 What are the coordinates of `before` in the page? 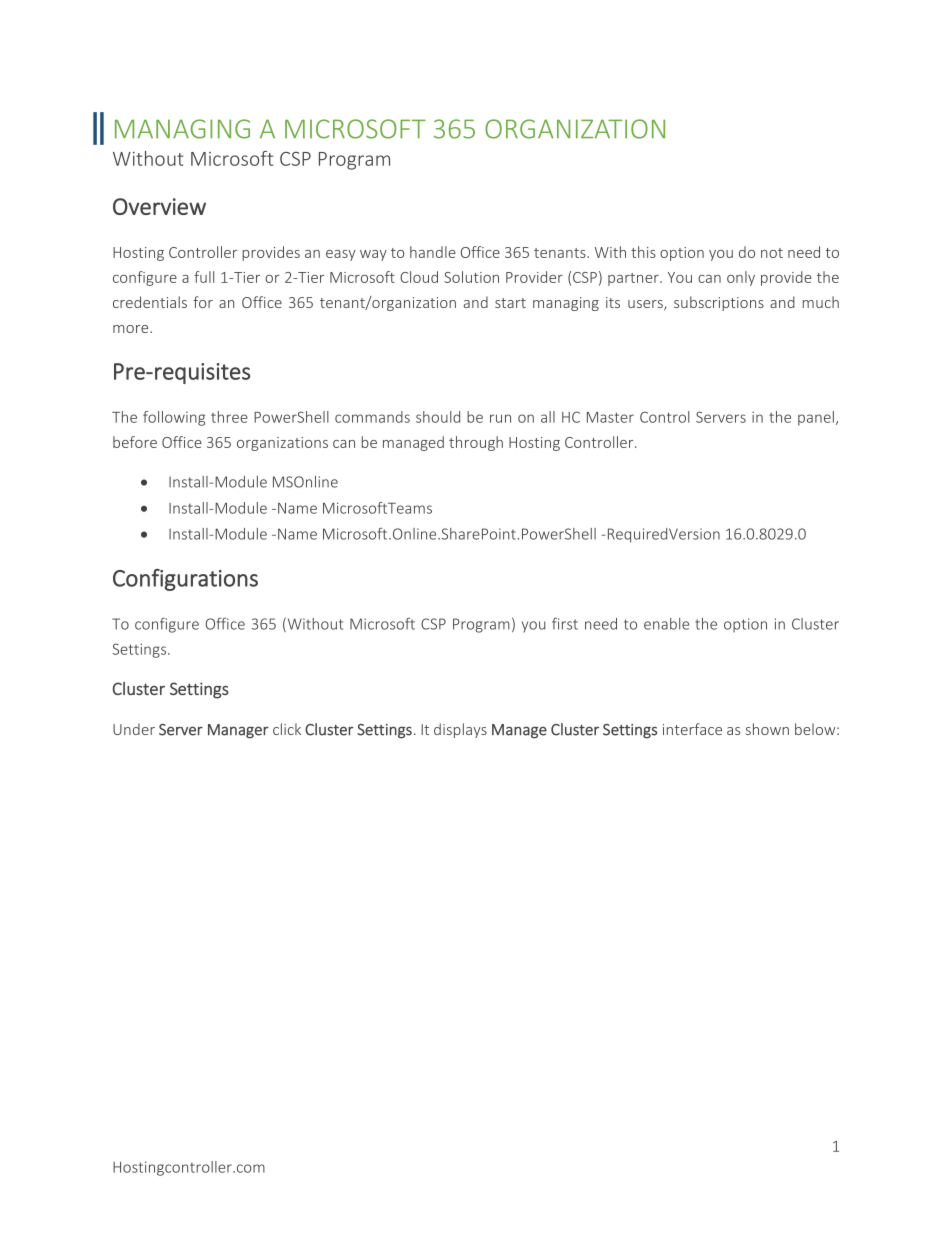 It's located at (135, 442).
